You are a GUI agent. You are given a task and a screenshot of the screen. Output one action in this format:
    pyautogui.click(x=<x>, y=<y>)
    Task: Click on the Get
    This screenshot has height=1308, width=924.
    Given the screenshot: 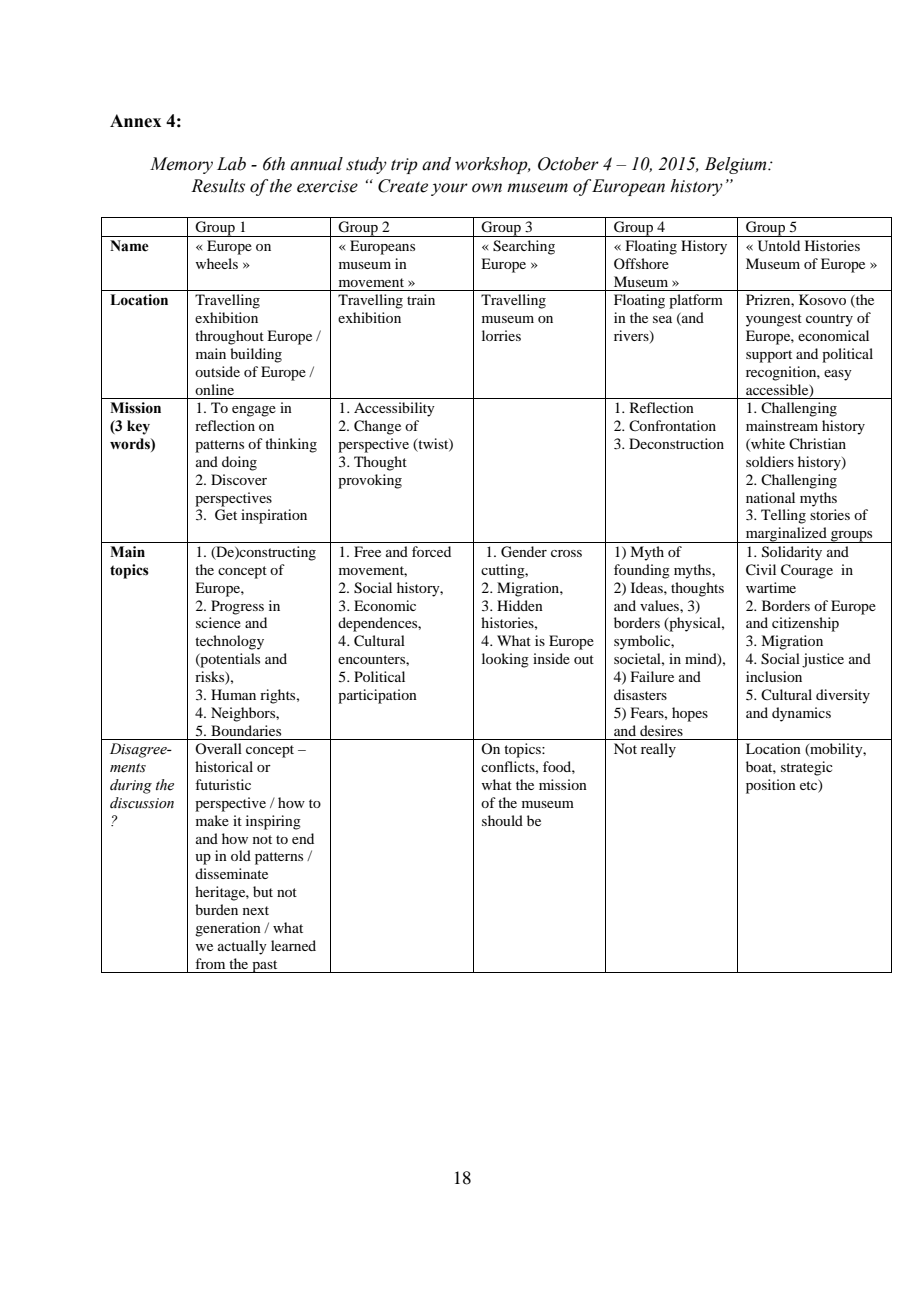 What is the action you would take?
    pyautogui.click(x=226, y=515)
